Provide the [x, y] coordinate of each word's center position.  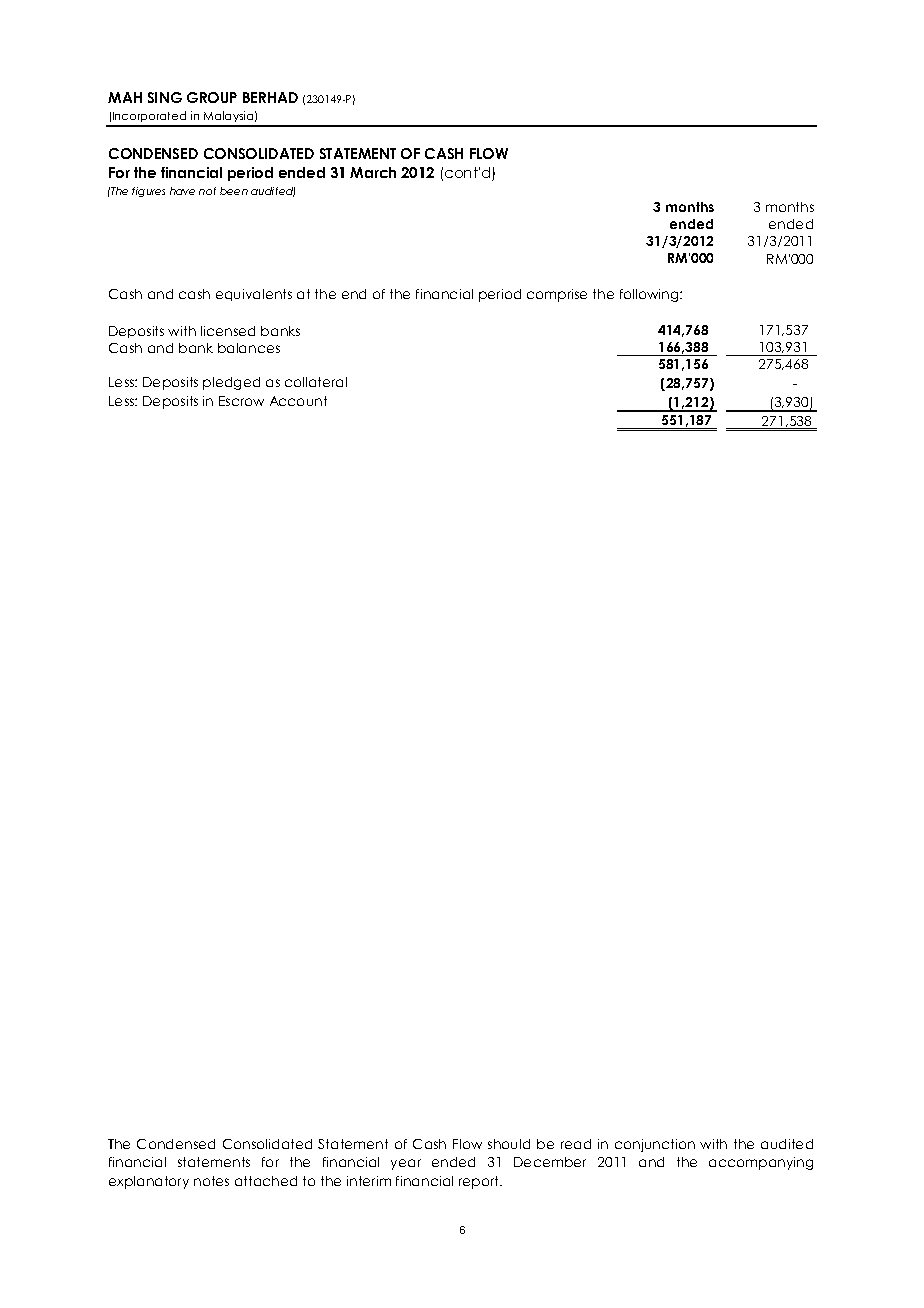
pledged [231, 383]
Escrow [241, 401]
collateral [316, 382]
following [650, 295]
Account [298, 401]
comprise [557, 295]
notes [211, 1181]
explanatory [149, 1182]
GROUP [212, 97]
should [509, 1144]
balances [249, 348]
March [373, 172]
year [406, 1164]
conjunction [655, 1145]
